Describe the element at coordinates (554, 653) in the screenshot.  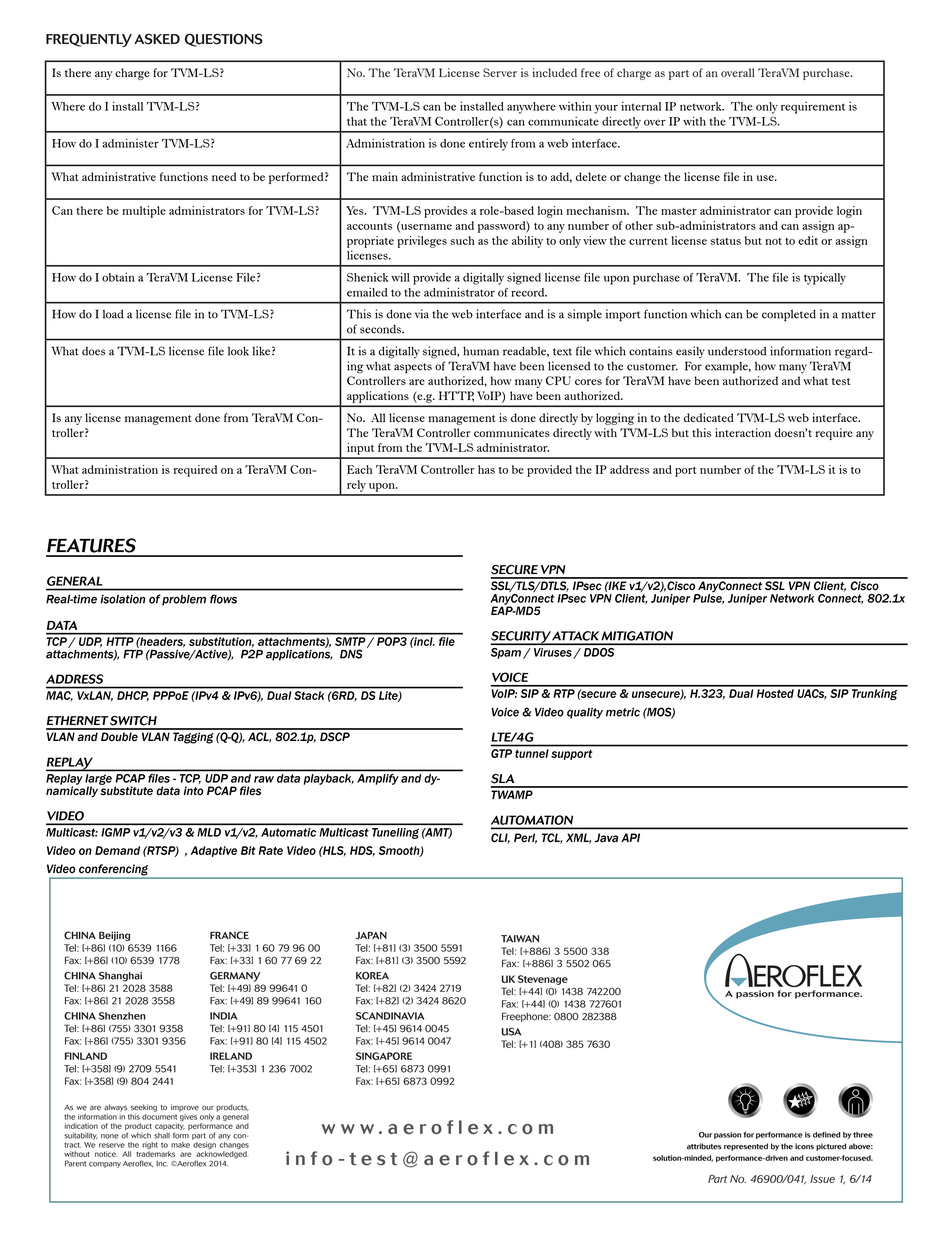
I see `Viruses` at that location.
